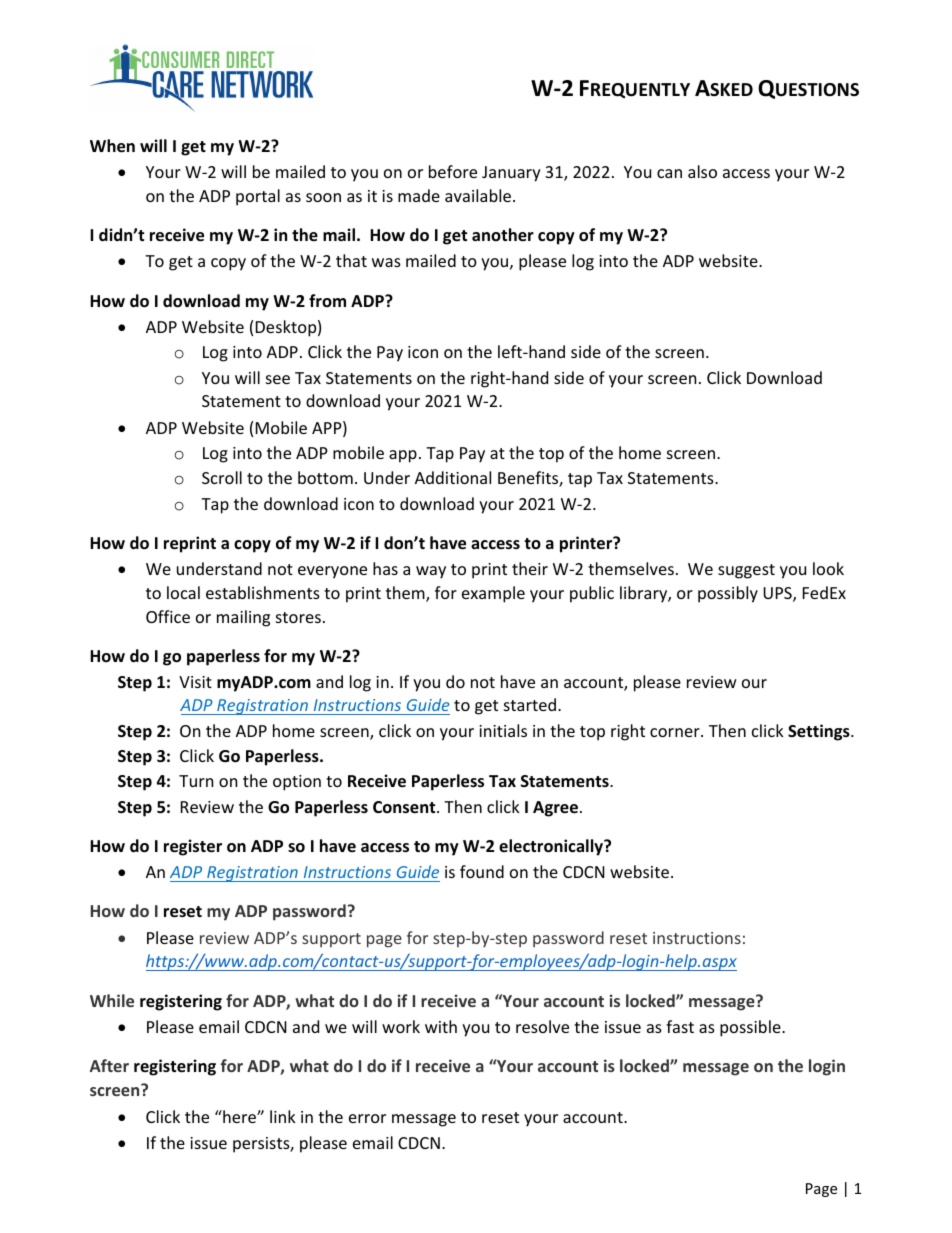 The height and width of the document is (1233, 952). Describe the element at coordinates (746, 571) in the document. I see `suggest` at that location.
